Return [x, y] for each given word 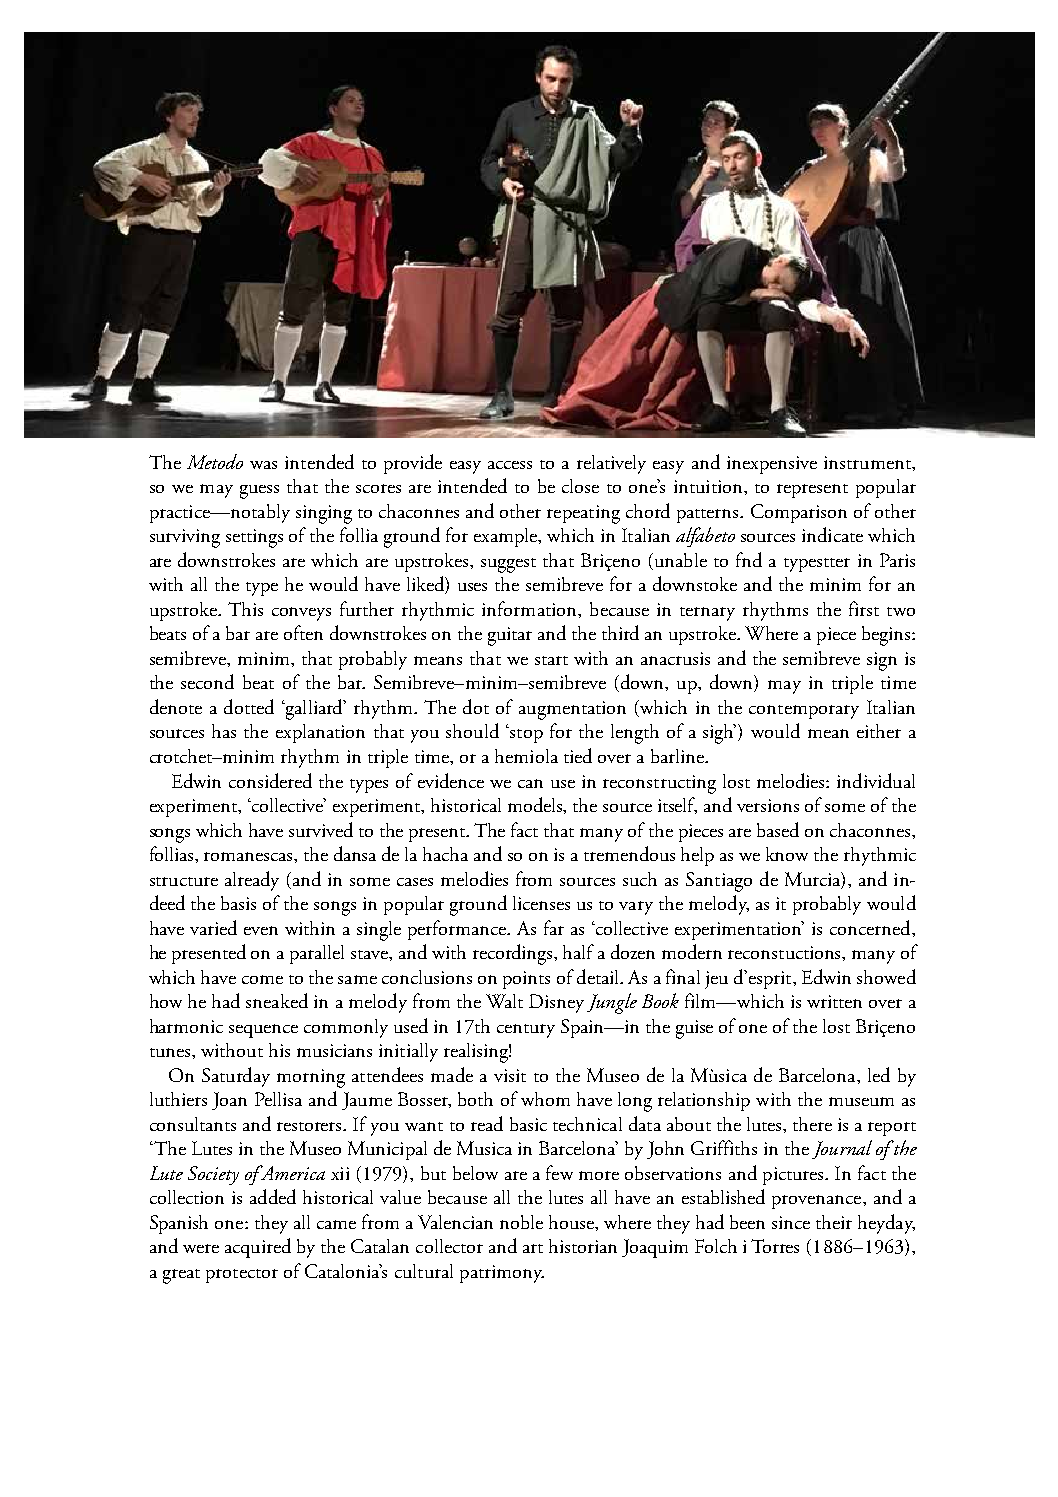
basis [238, 903]
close [580, 486]
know [787, 854]
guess [259, 492]
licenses [541, 903]
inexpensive [772, 465]
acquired [258, 1248]
